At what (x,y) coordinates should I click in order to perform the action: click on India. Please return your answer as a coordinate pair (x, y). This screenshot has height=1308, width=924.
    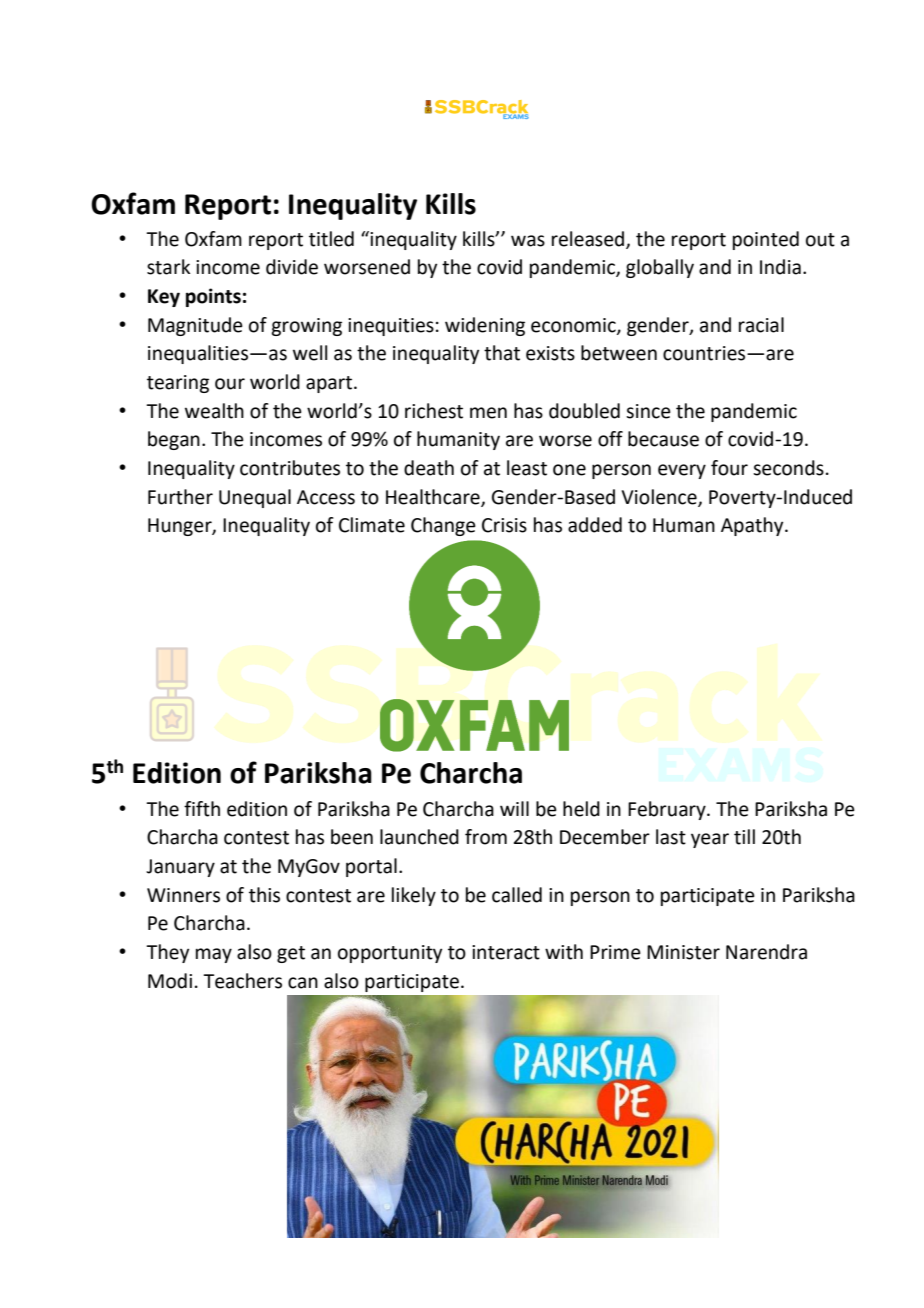
    Looking at the image, I should click on (780, 267).
